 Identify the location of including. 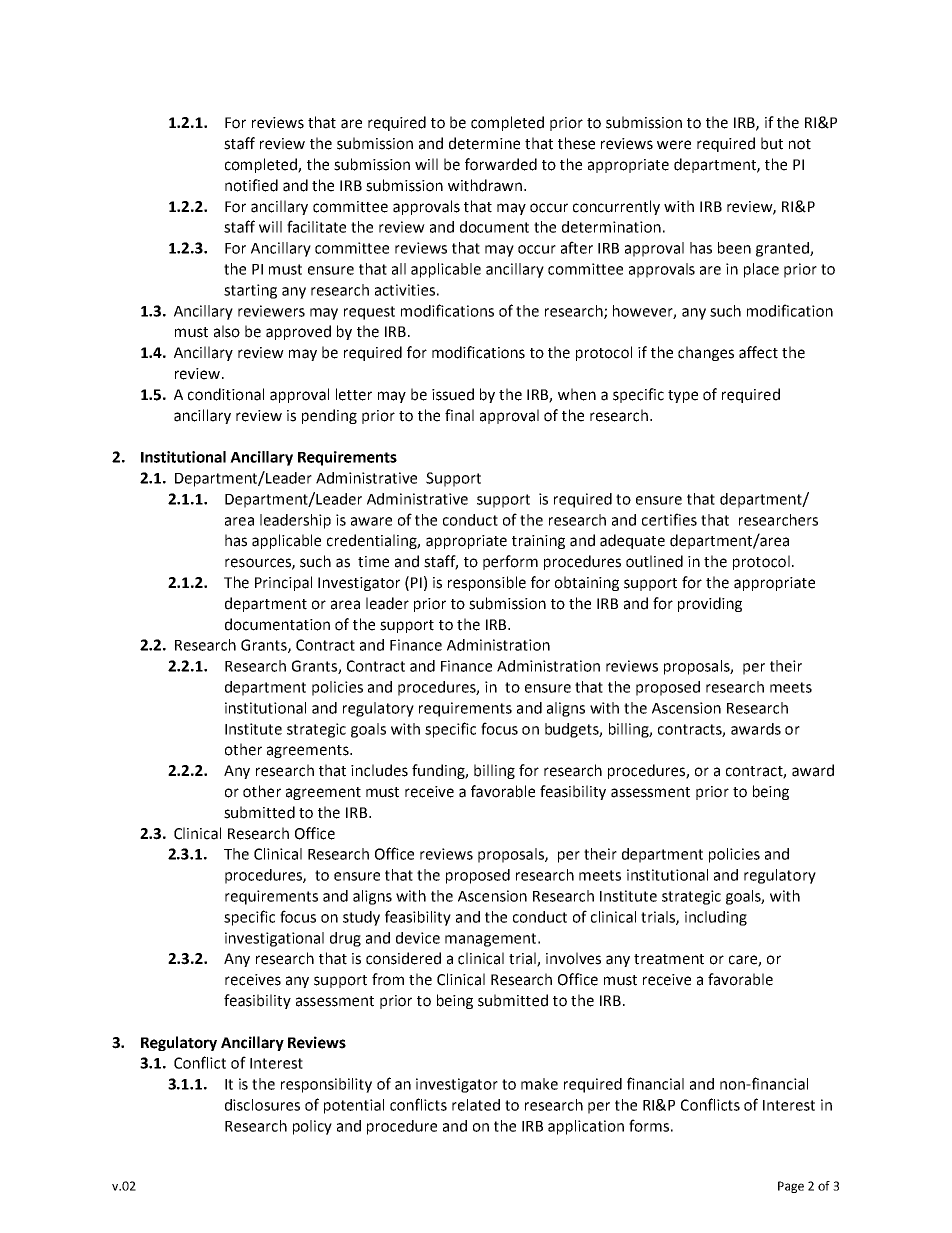
(716, 918).
